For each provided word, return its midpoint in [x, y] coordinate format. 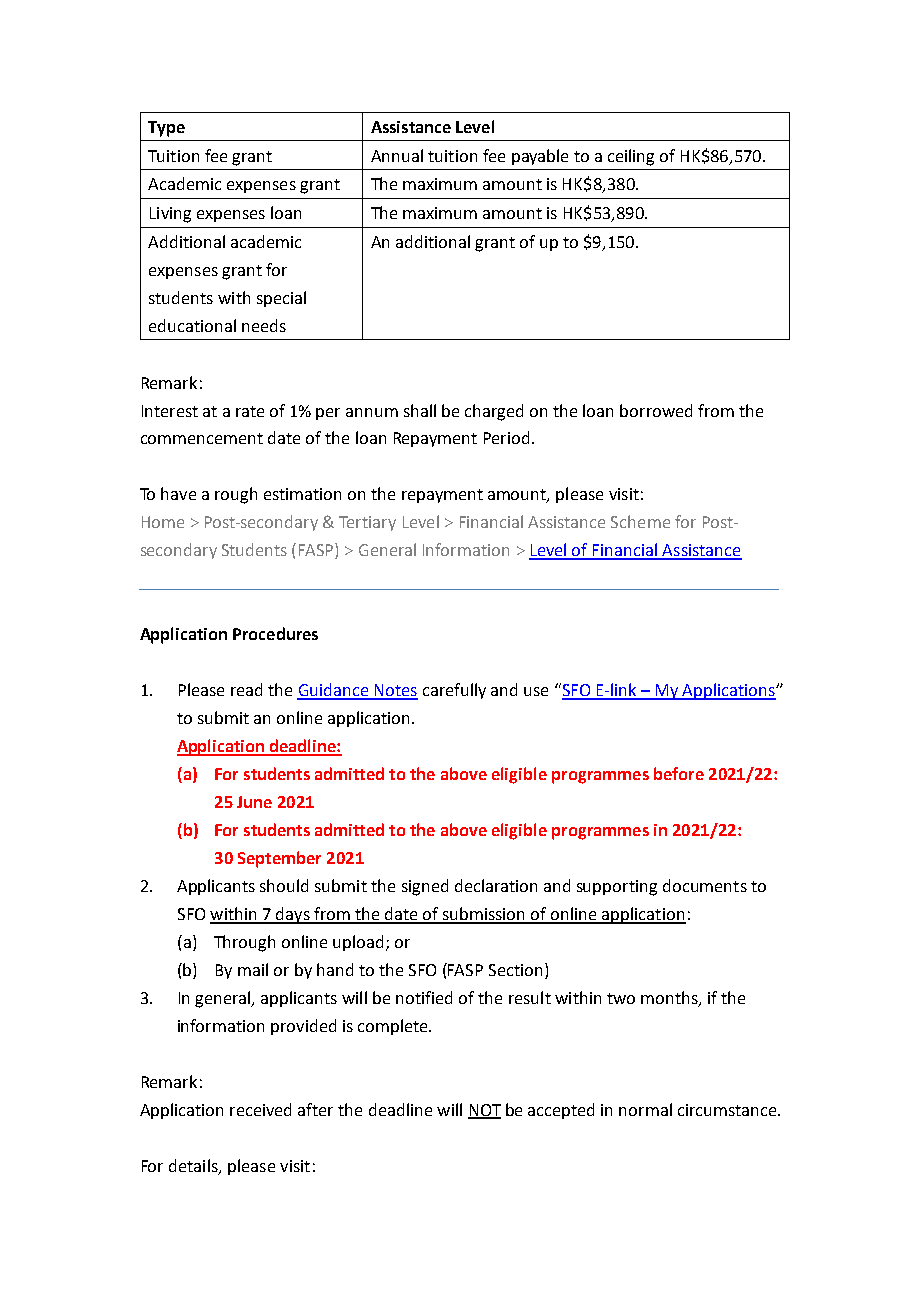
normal [645, 1109]
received [260, 1109]
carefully [454, 691]
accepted [561, 1111]
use [536, 691]
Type [166, 129]
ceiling [631, 157]
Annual [397, 155]
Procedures [275, 633]
